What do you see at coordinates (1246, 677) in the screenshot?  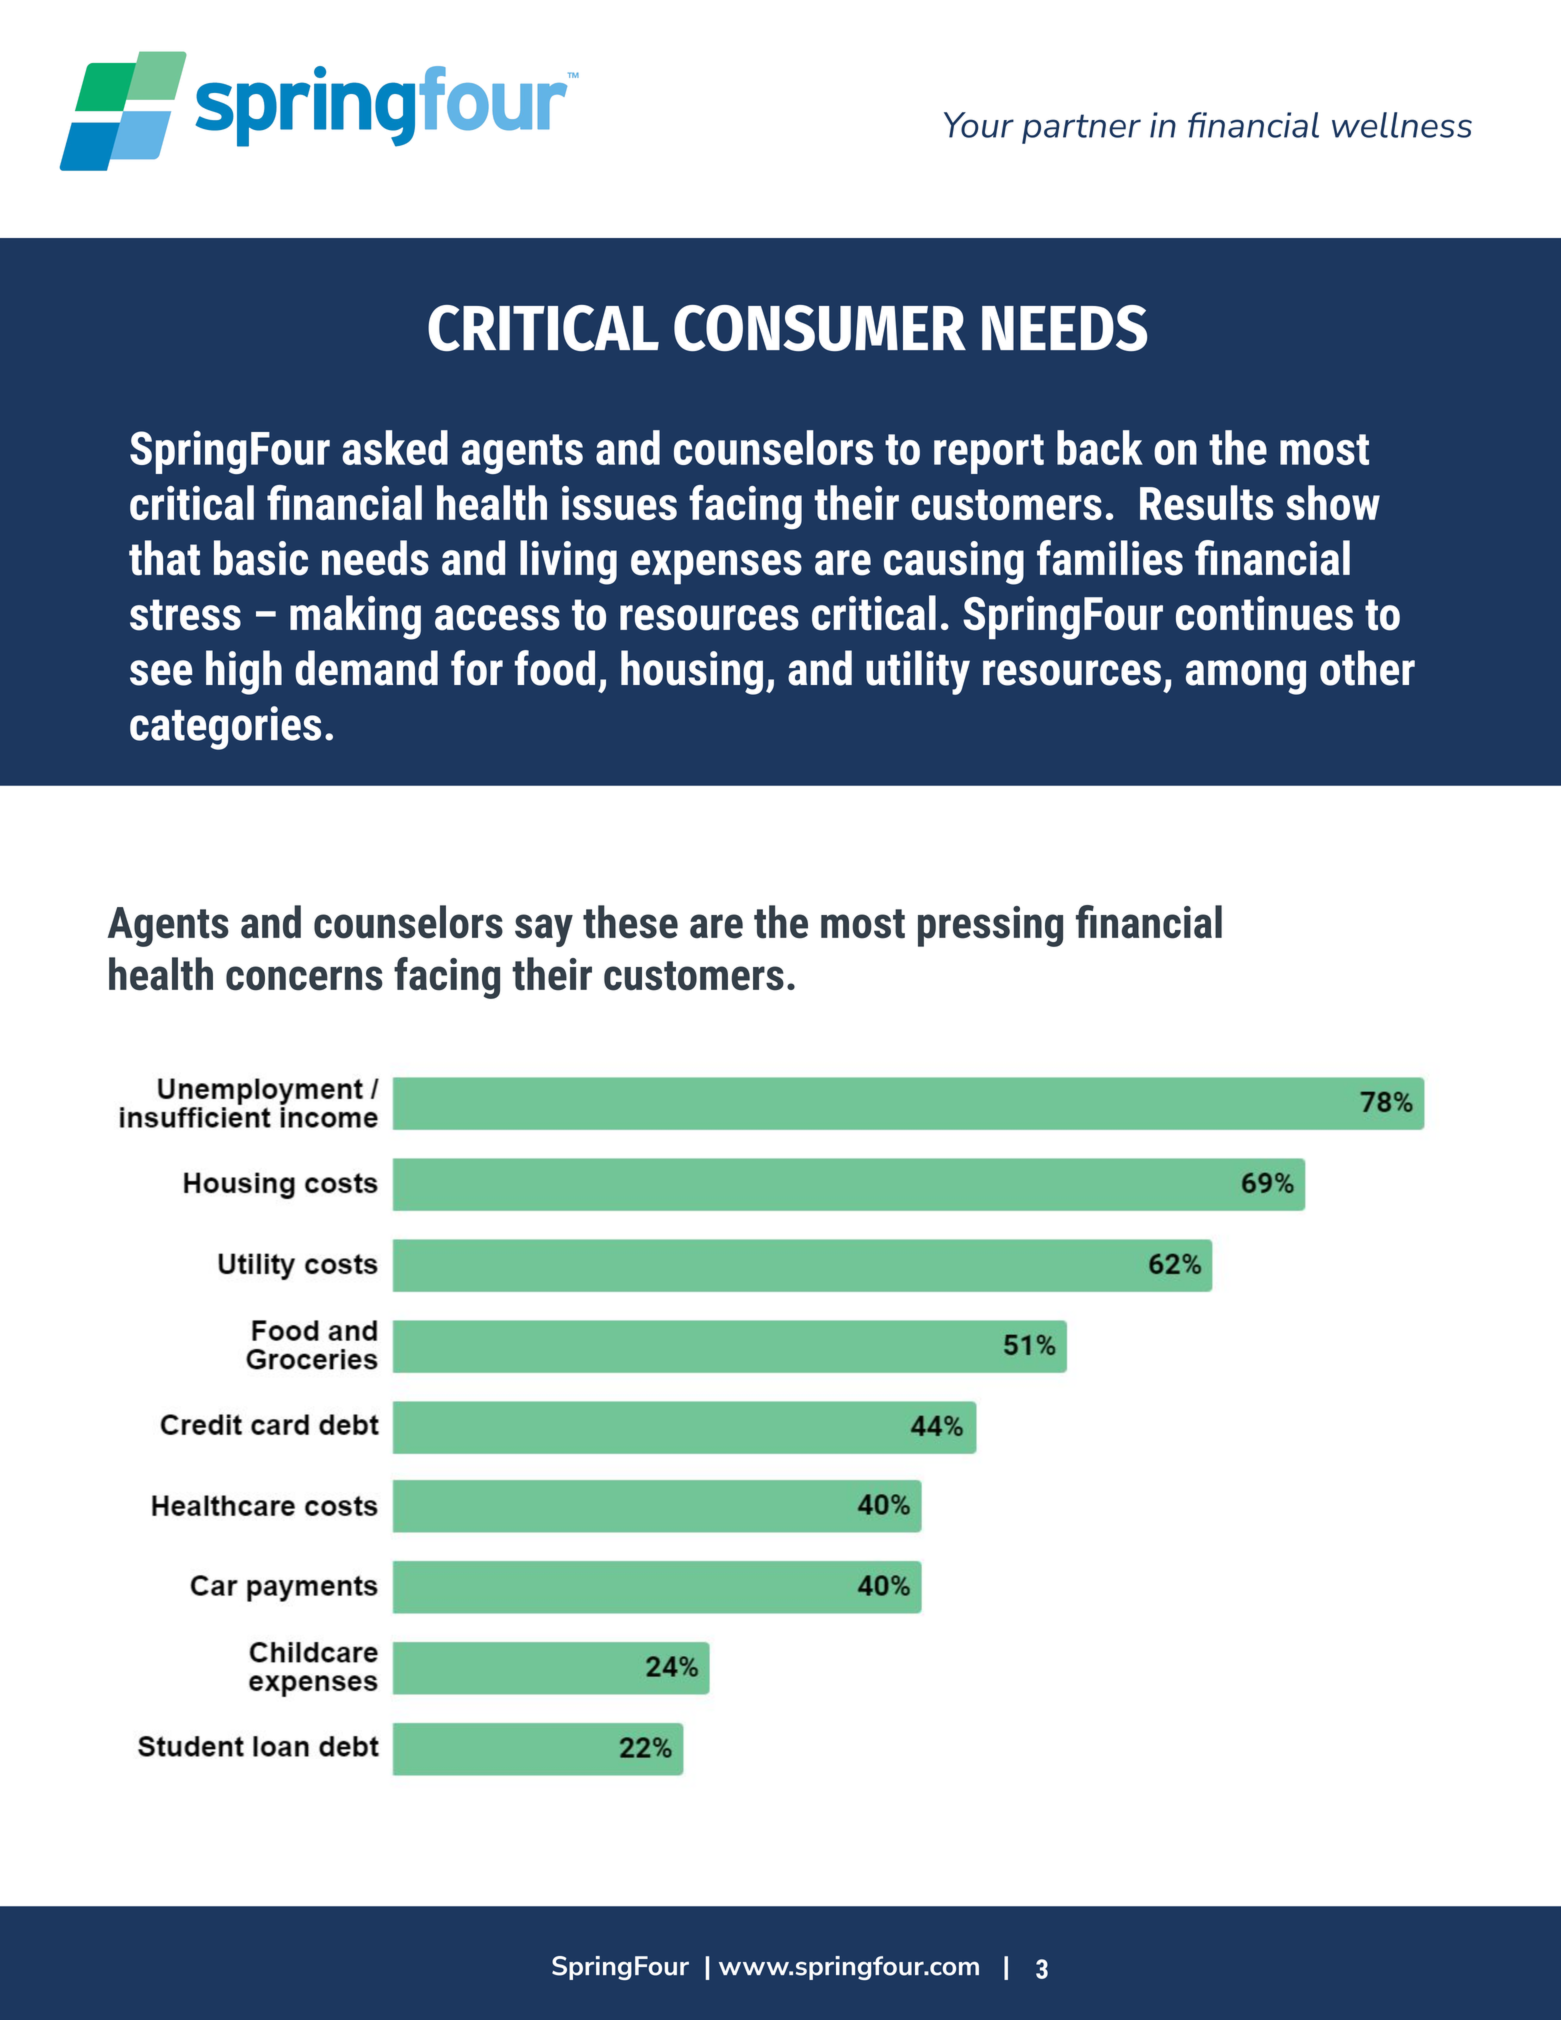 I see `among` at bounding box center [1246, 677].
